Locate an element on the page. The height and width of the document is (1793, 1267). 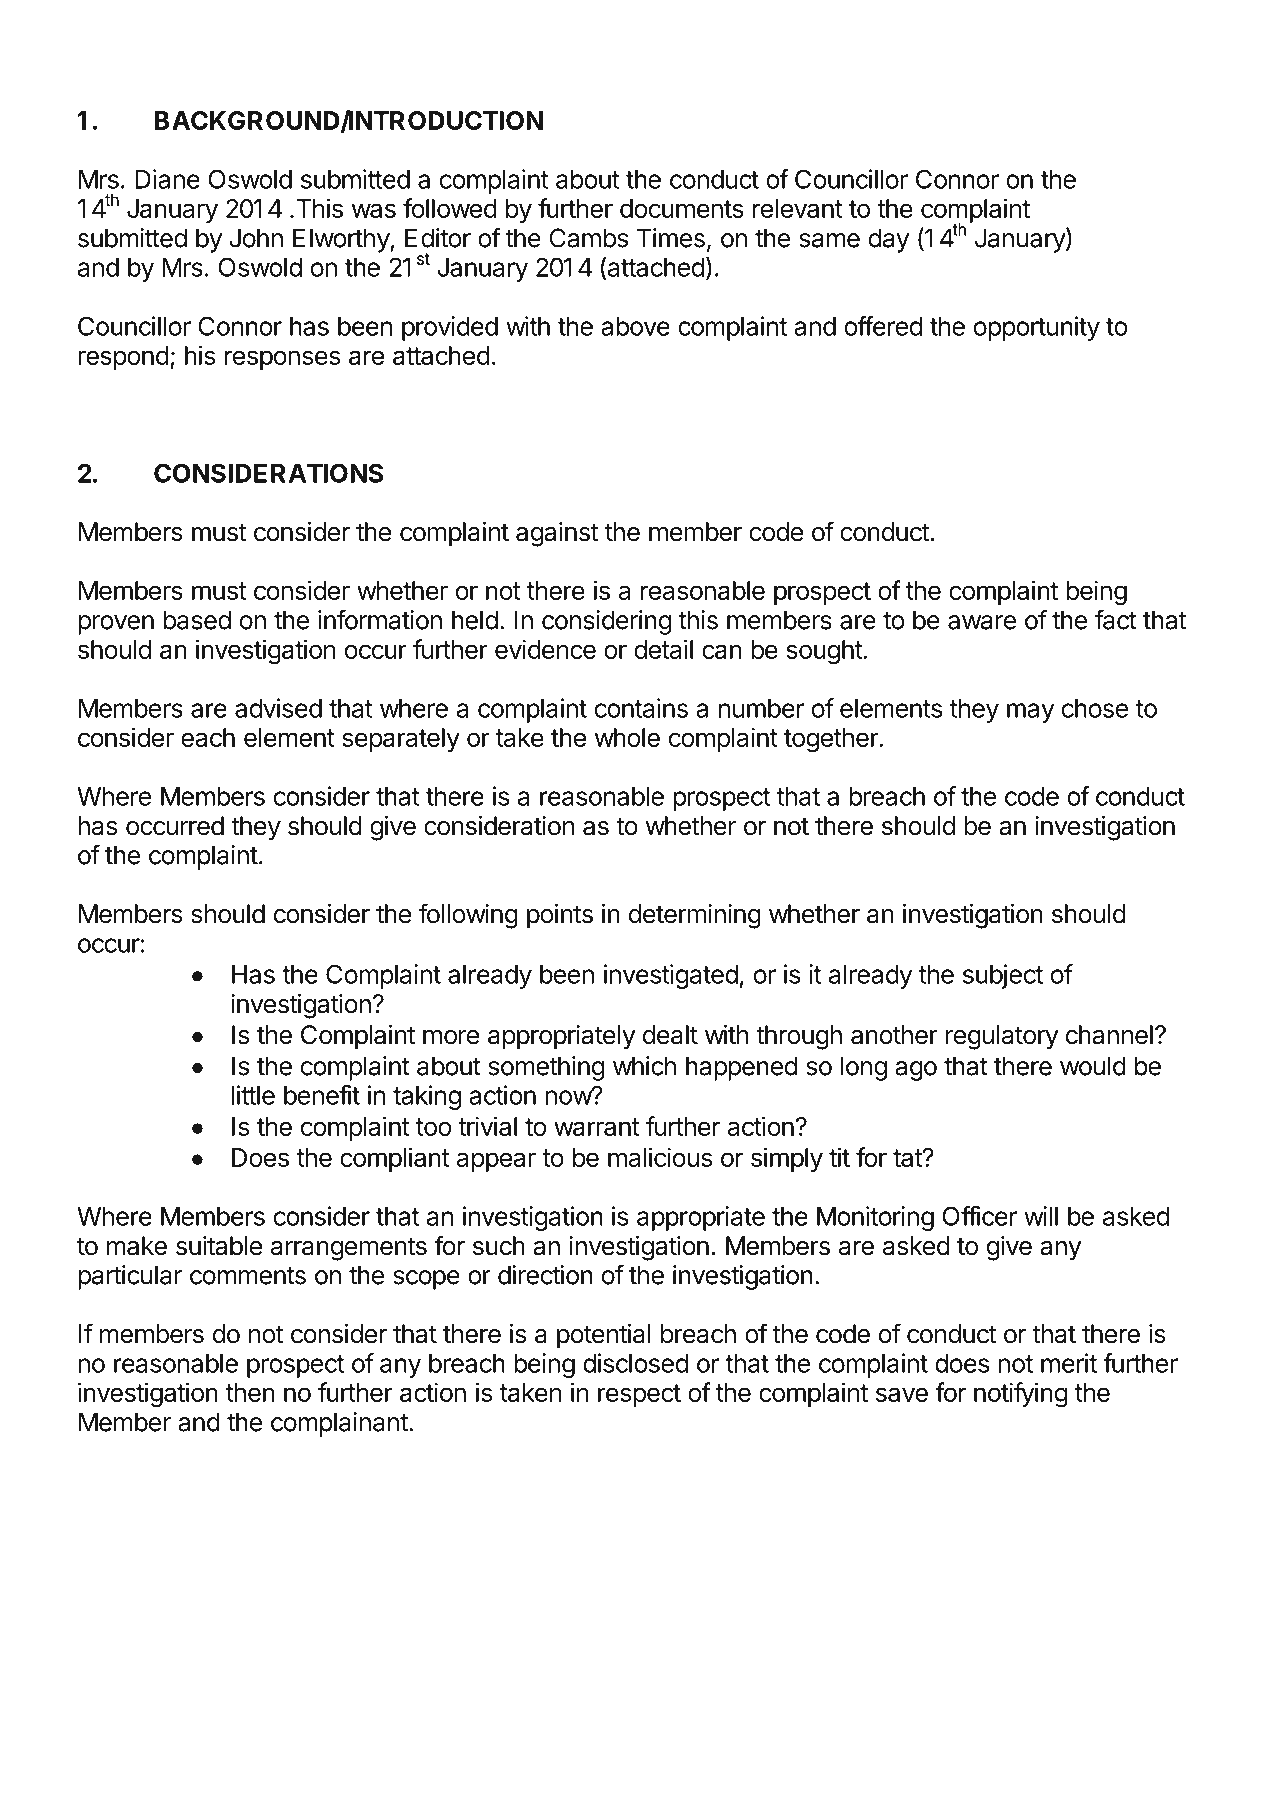
subject is located at coordinates (1003, 976).
